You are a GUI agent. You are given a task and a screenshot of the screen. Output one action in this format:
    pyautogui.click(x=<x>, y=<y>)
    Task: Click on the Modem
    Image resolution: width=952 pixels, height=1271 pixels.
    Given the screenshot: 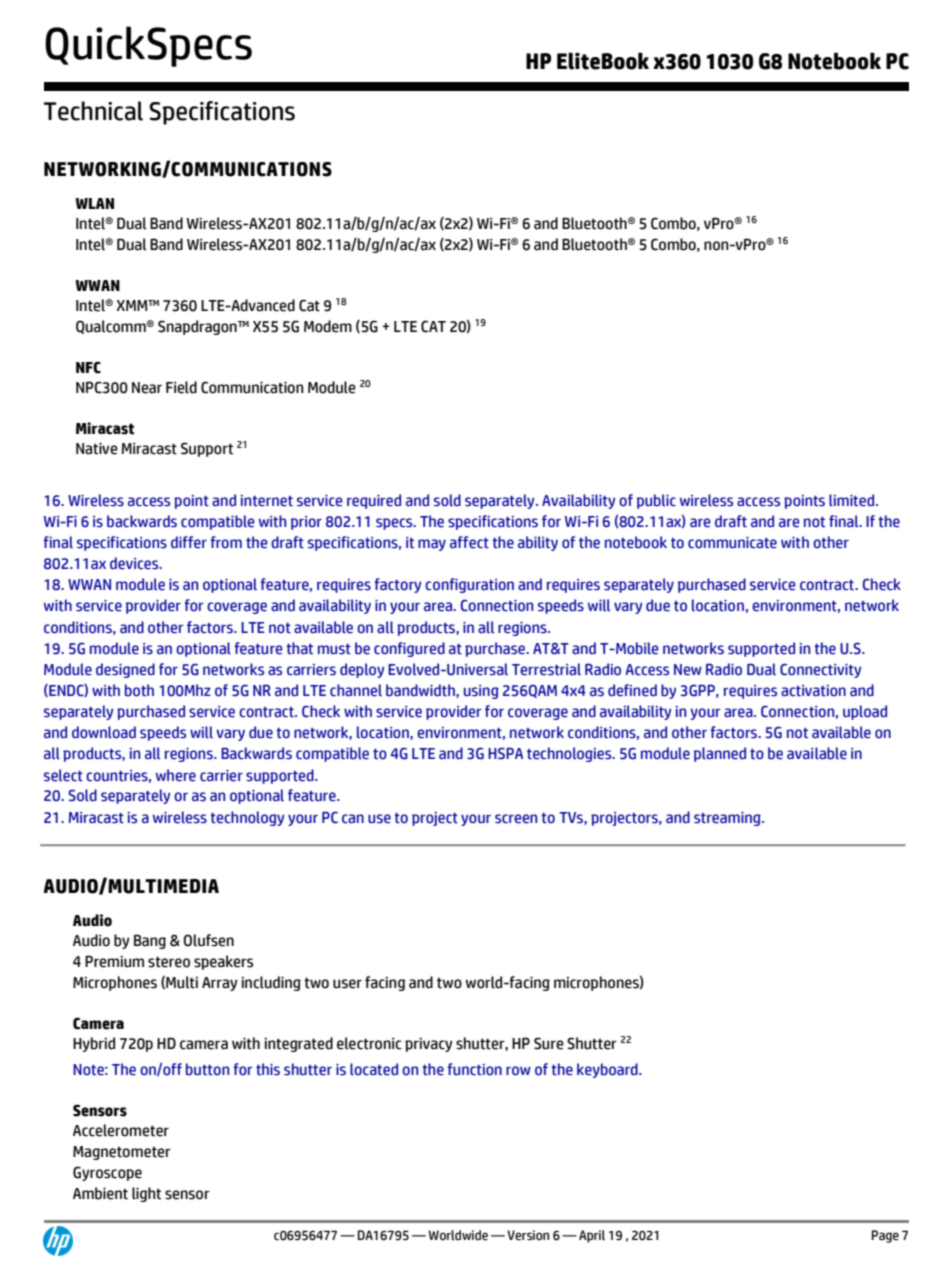 What is the action you would take?
    pyautogui.click(x=328, y=326)
